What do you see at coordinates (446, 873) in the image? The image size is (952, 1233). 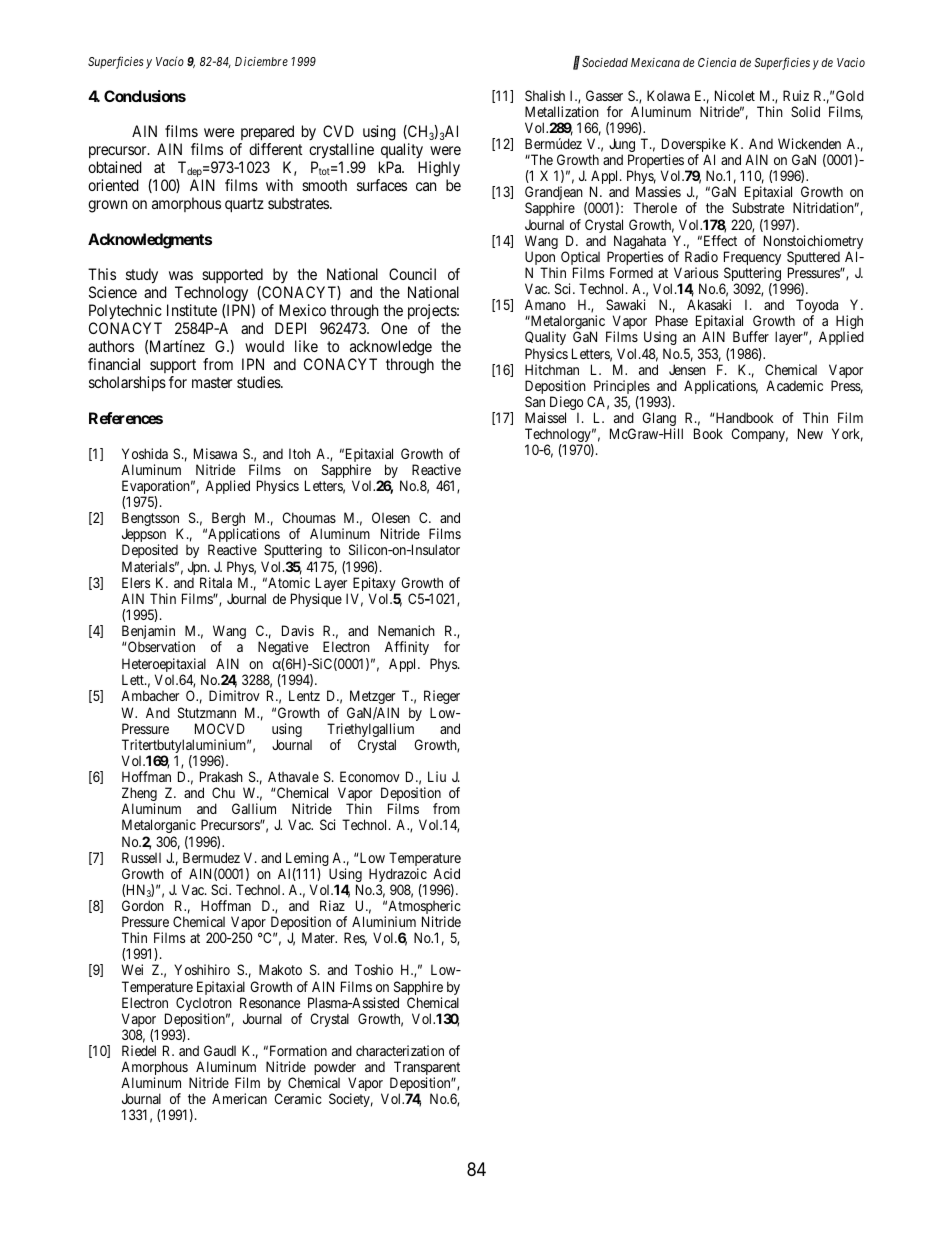 I see `Acid` at bounding box center [446, 873].
